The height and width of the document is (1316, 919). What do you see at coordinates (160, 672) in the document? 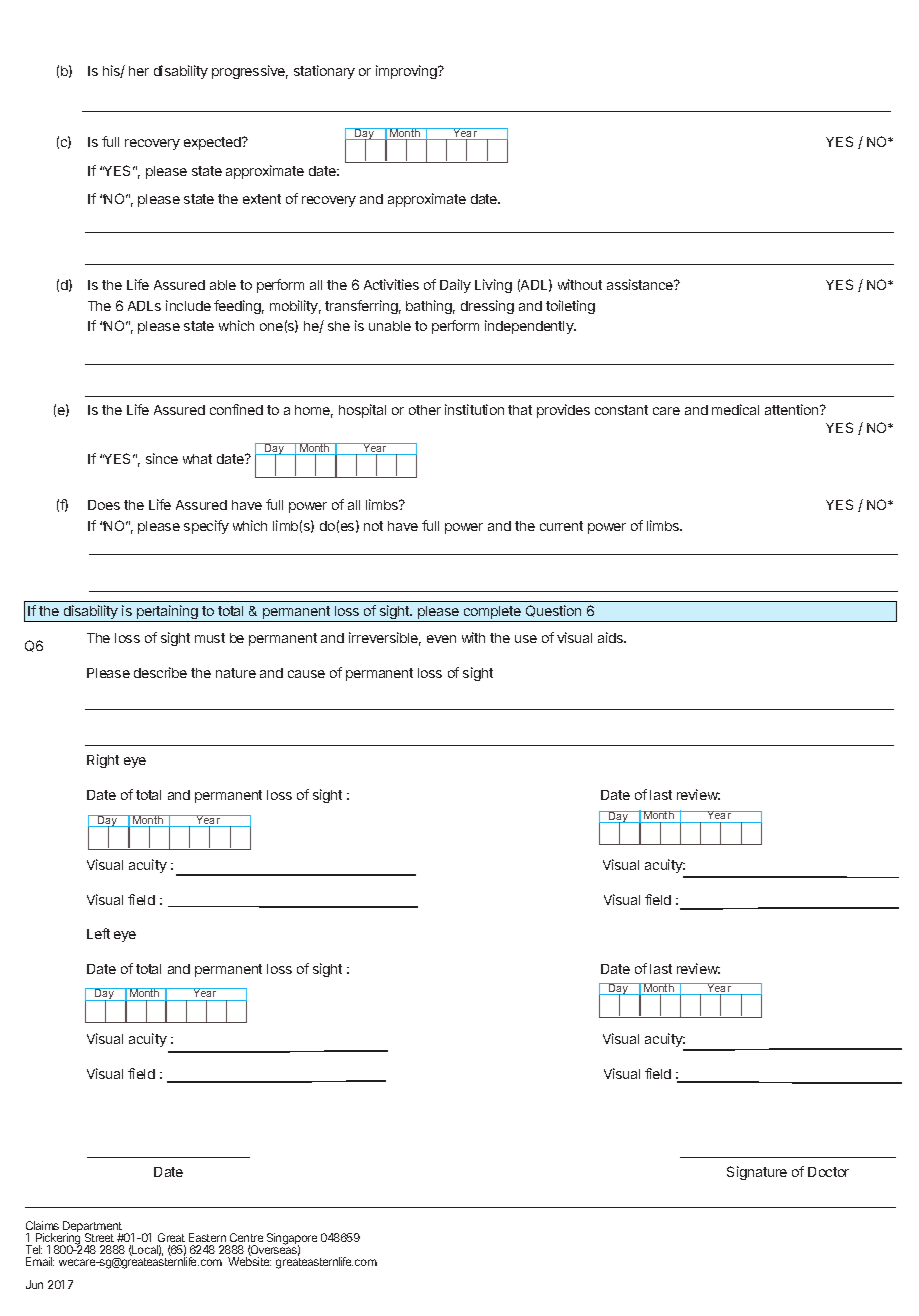
I see `describe` at bounding box center [160, 672].
